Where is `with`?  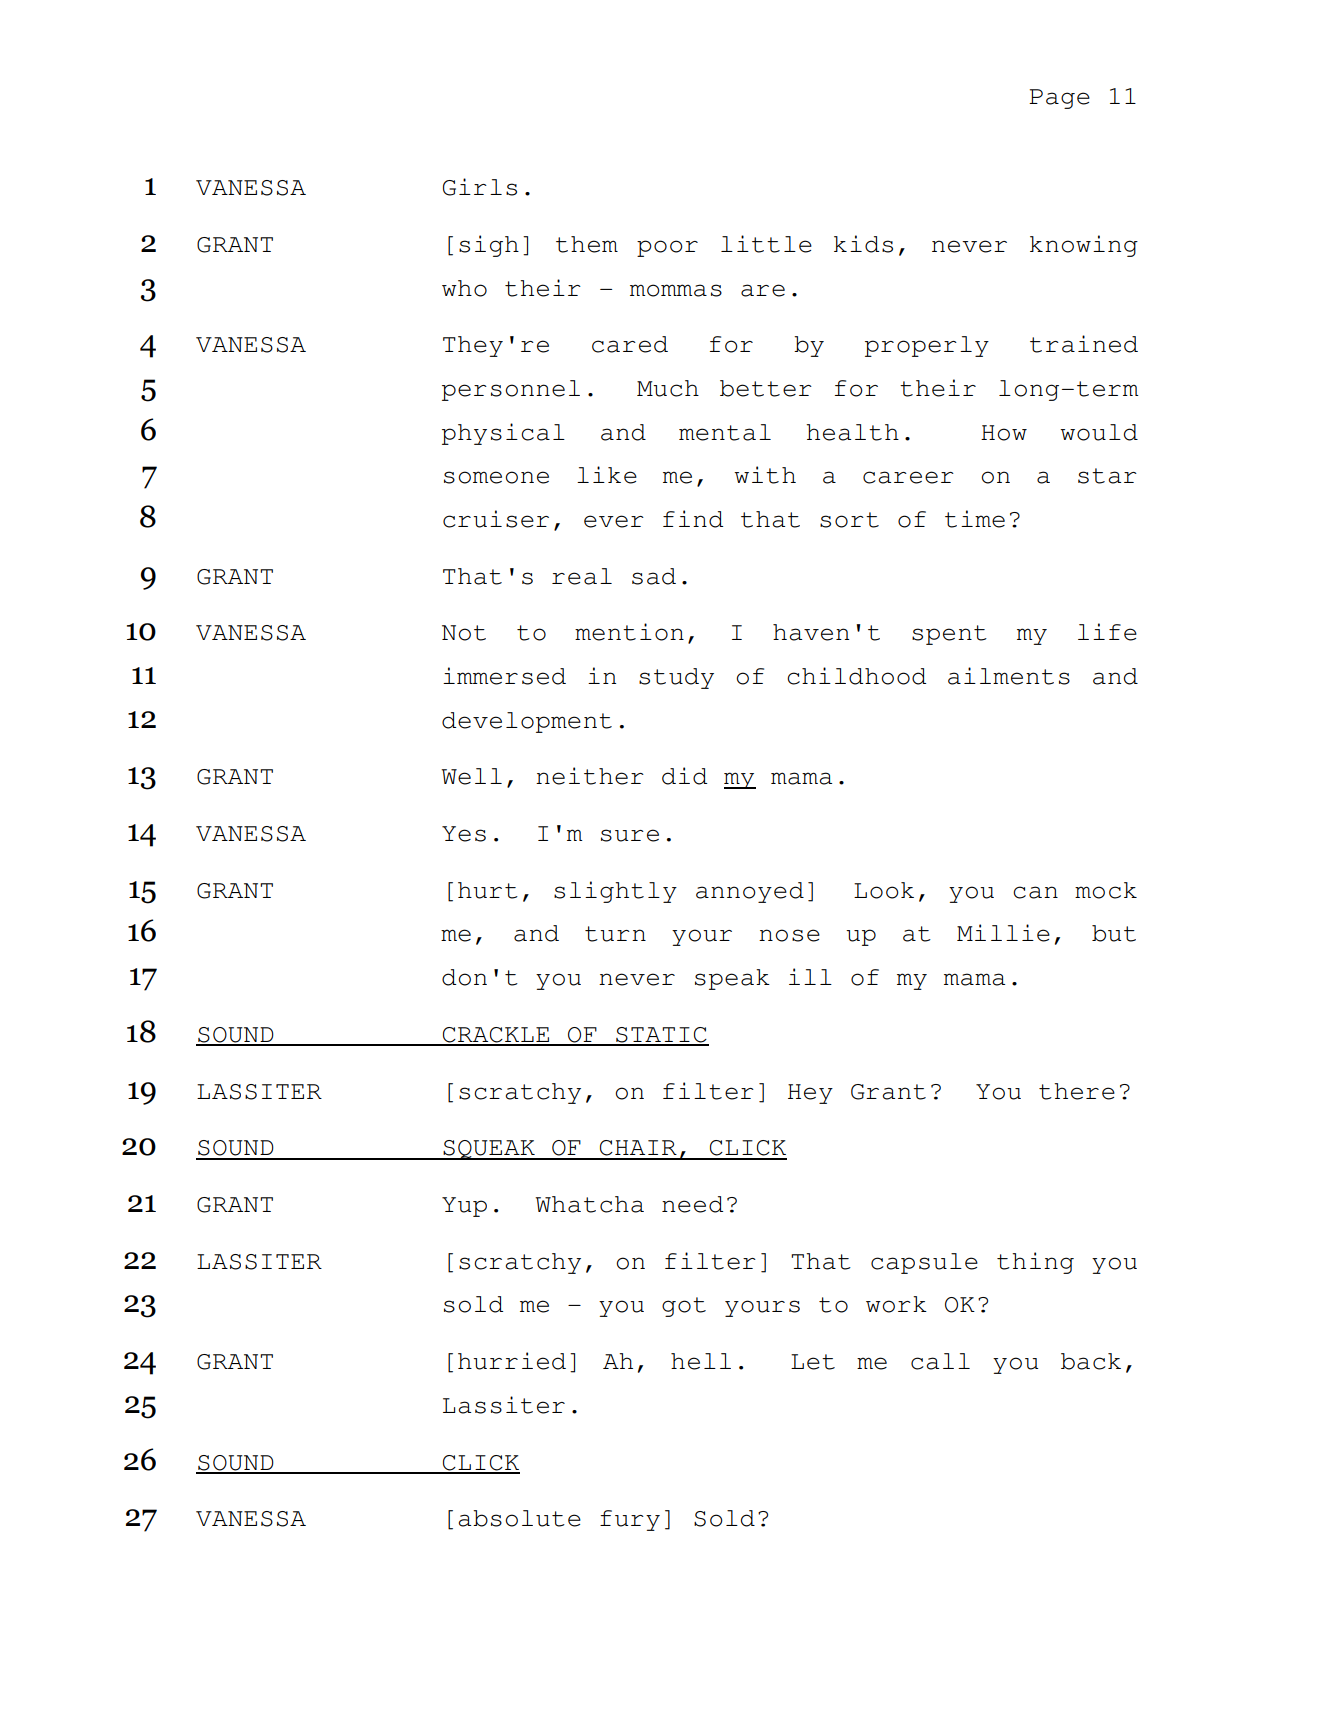
with is located at coordinates (765, 475).
